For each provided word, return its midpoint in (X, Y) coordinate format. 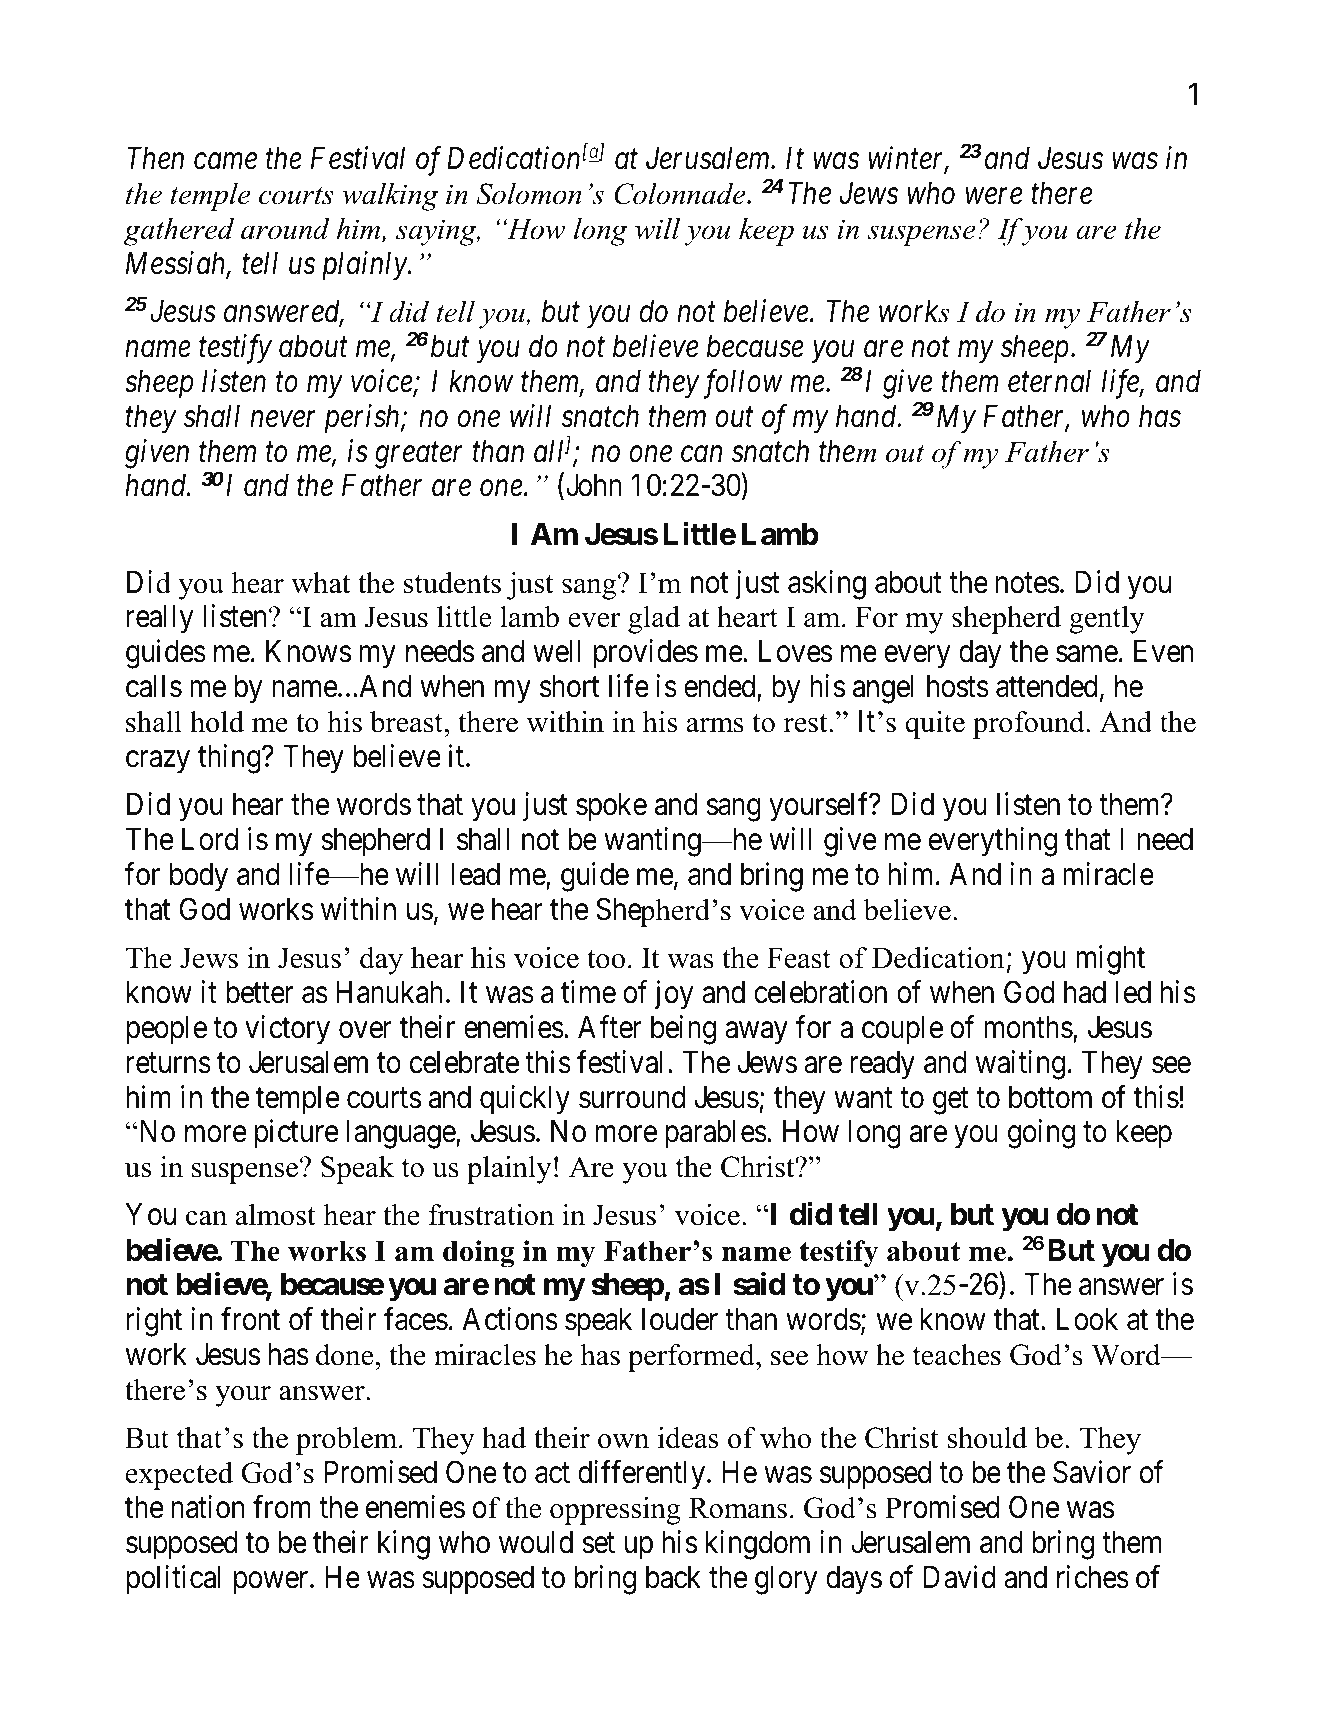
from (282, 1507)
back (673, 1577)
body (199, 877)
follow (741, 384)
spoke (611, 807)
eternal (1049, 381)
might (1110, 960)
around (285, 229)
